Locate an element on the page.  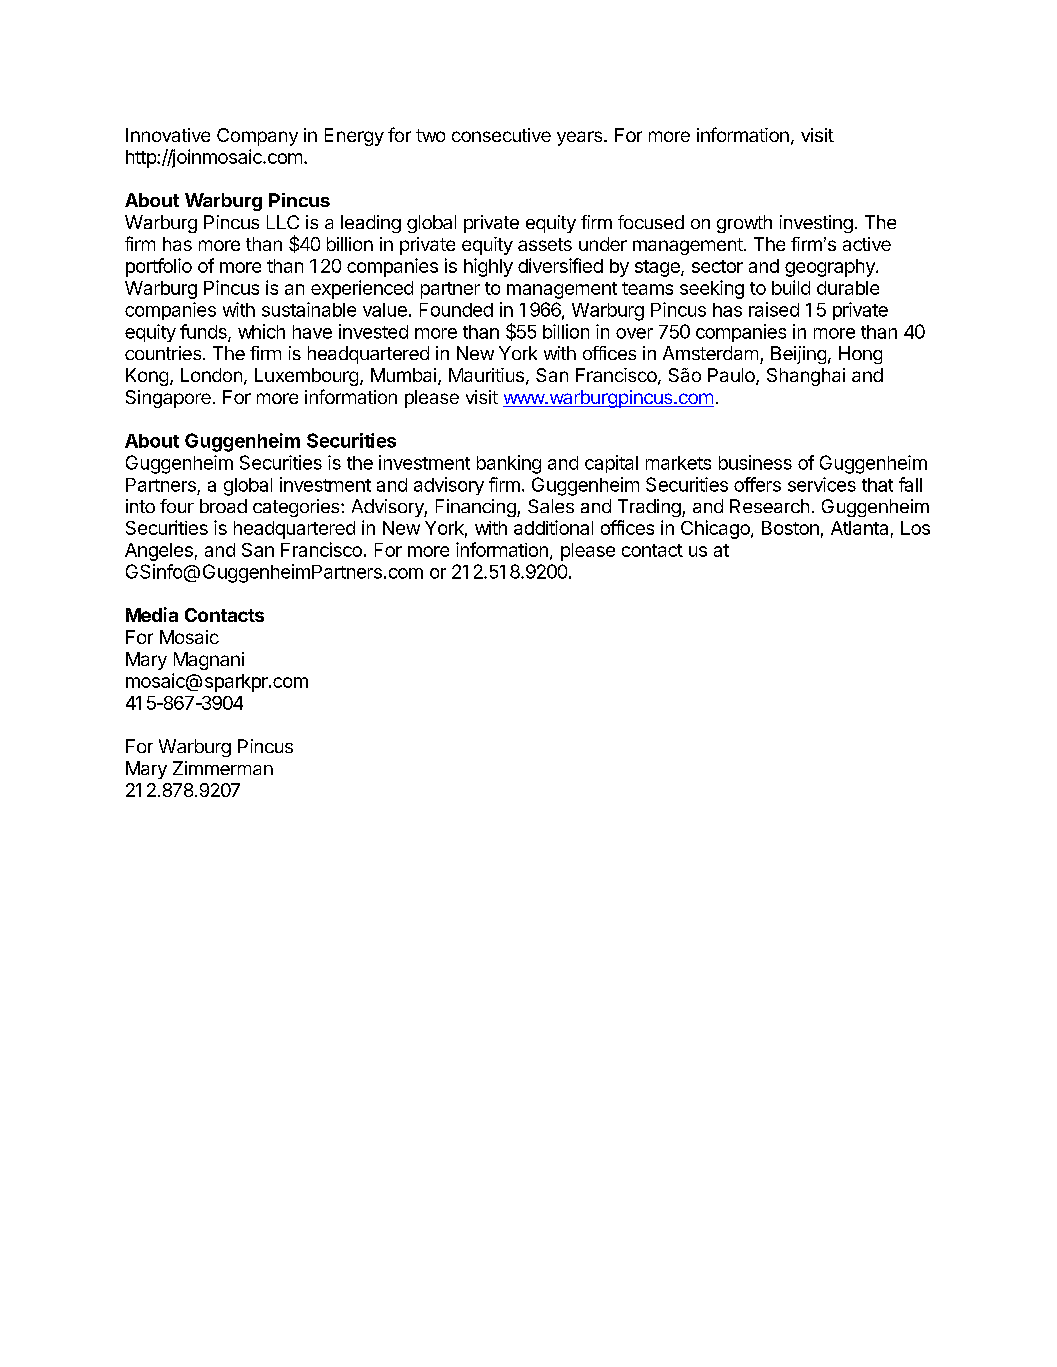
Boston is located at coordinates (790, 528).
